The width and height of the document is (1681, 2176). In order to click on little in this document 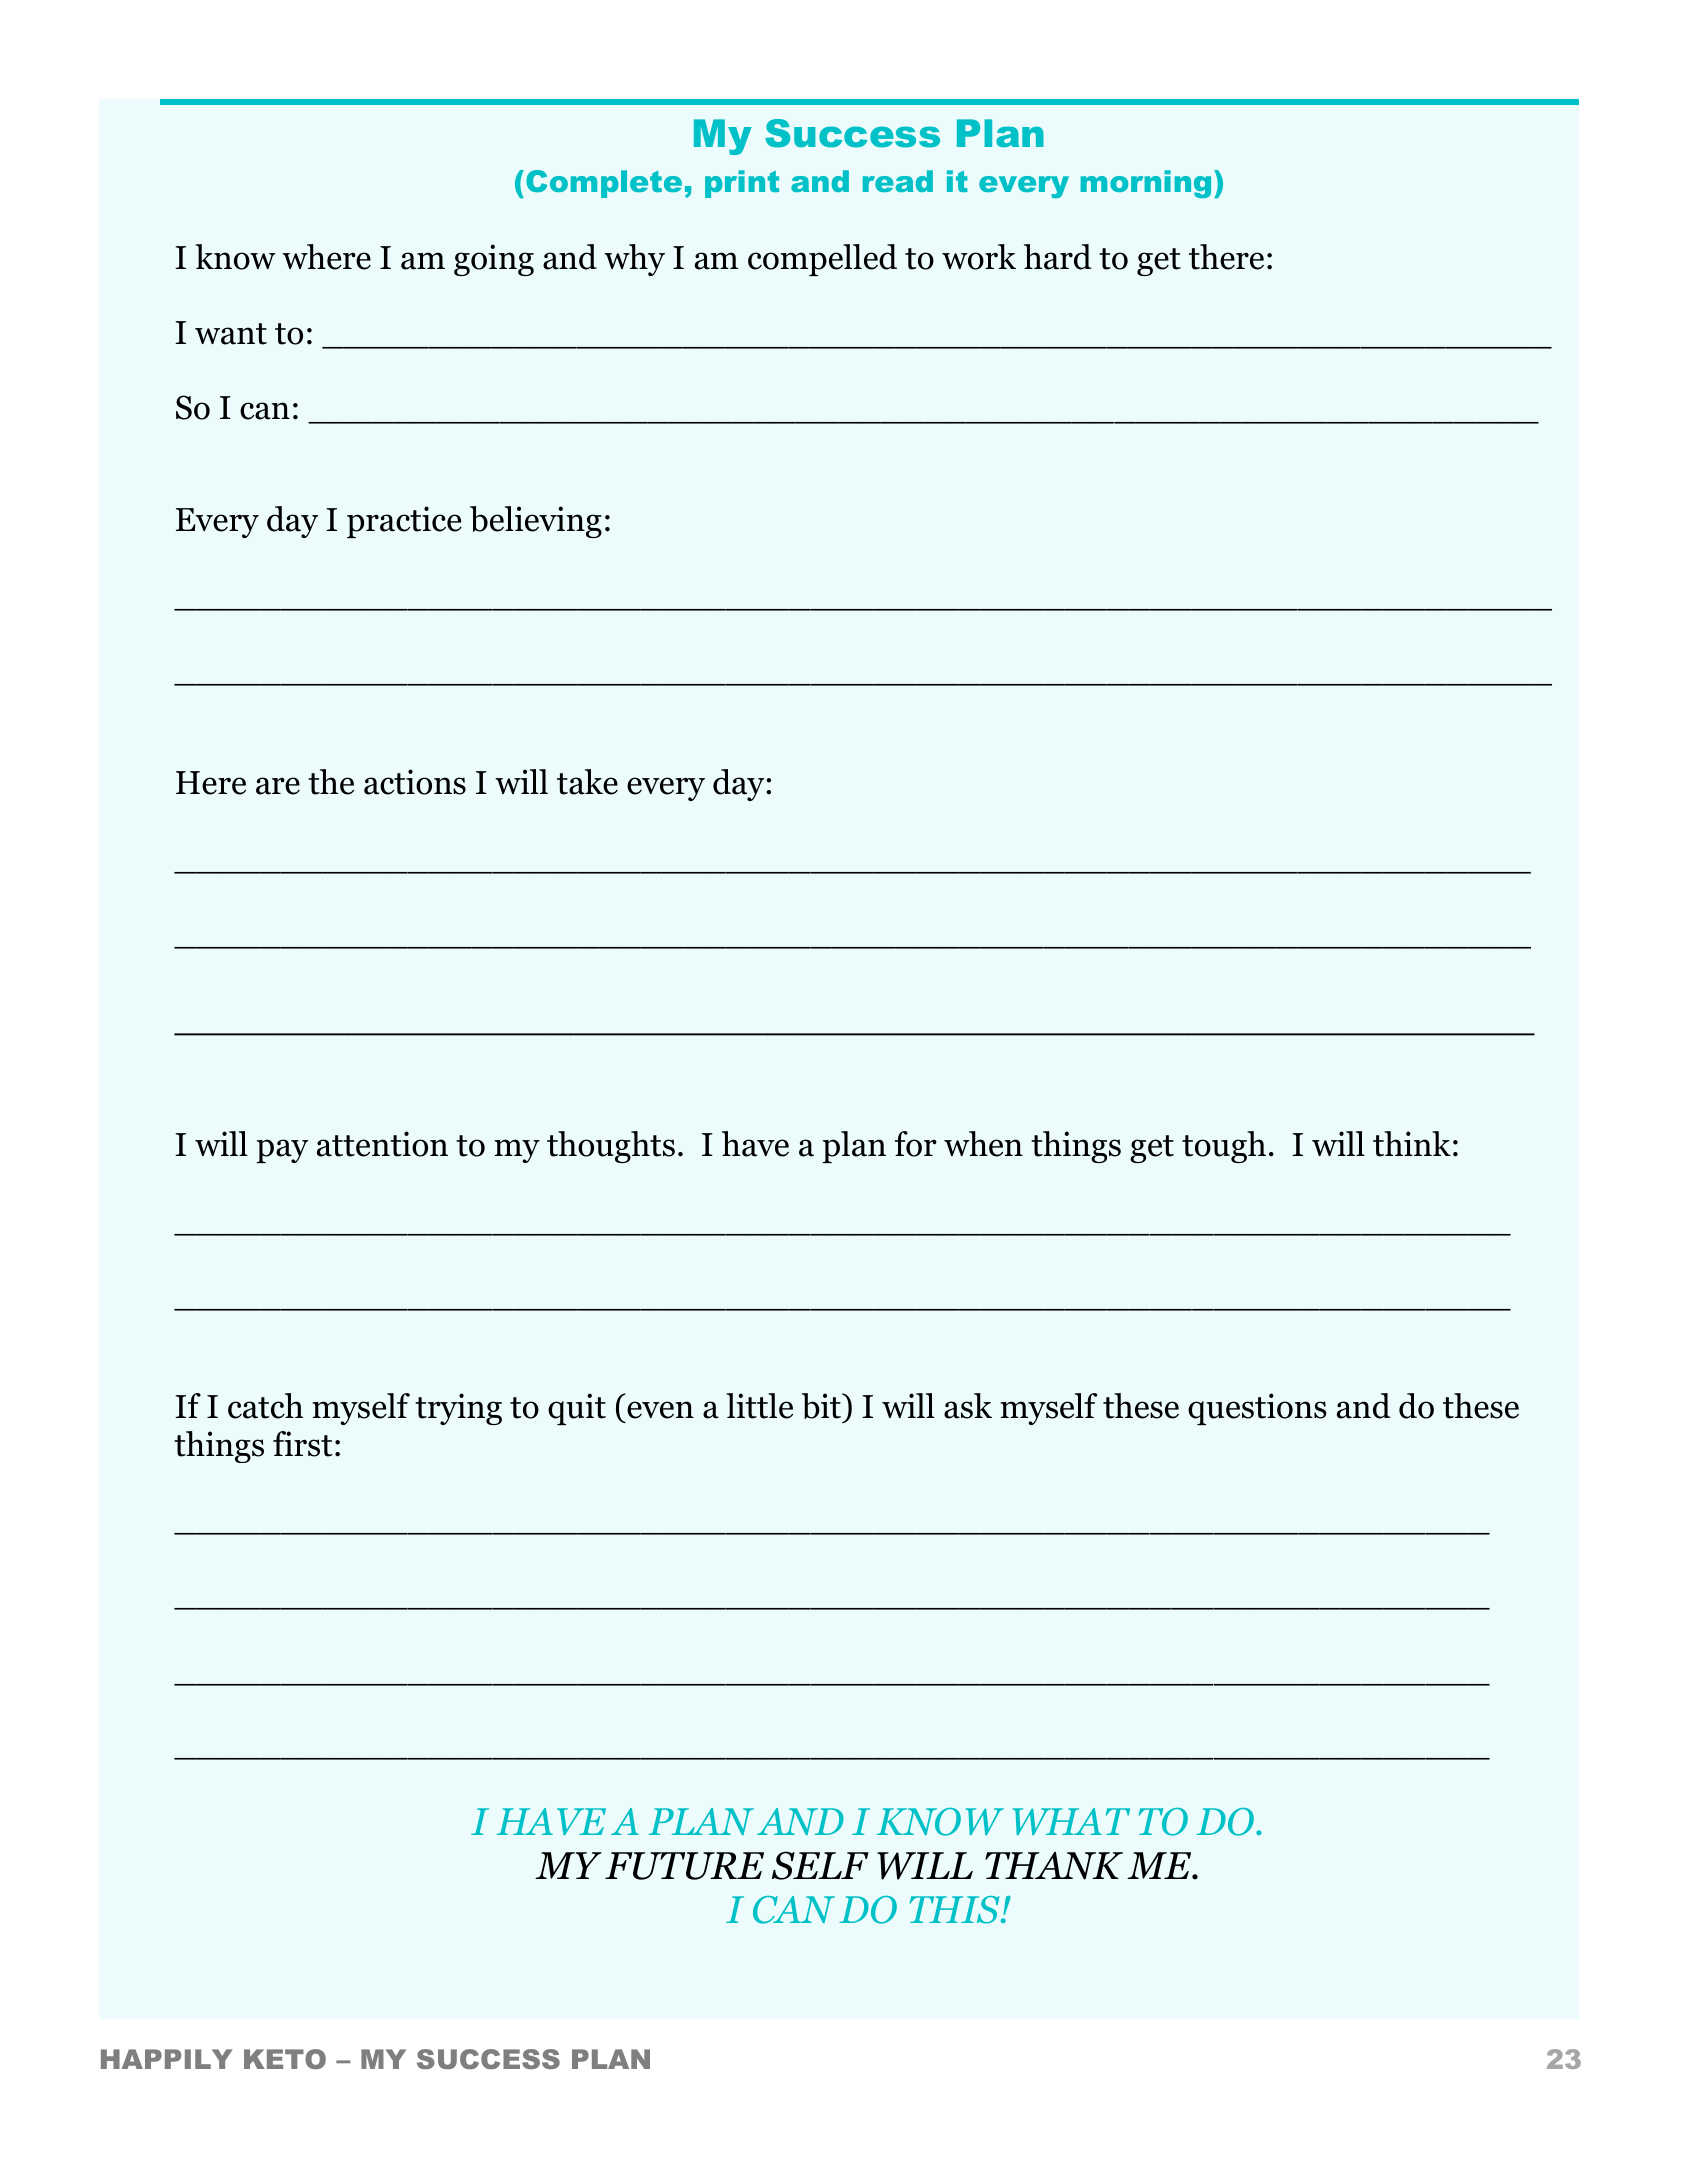, I will do `click(759, 1406)`.
